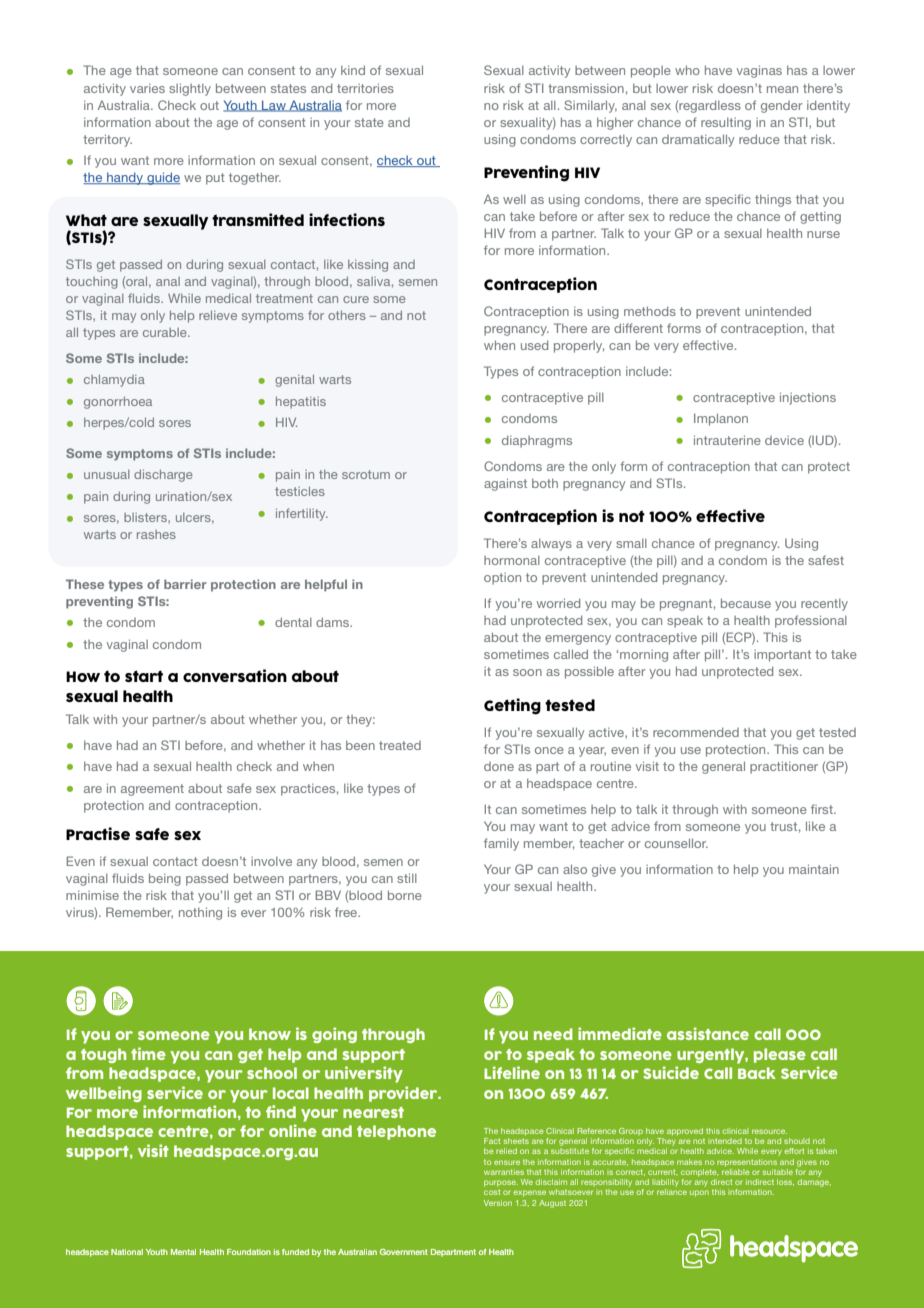 The image size is (924, 1308). I want to click on slightly, so click(190, 89).
